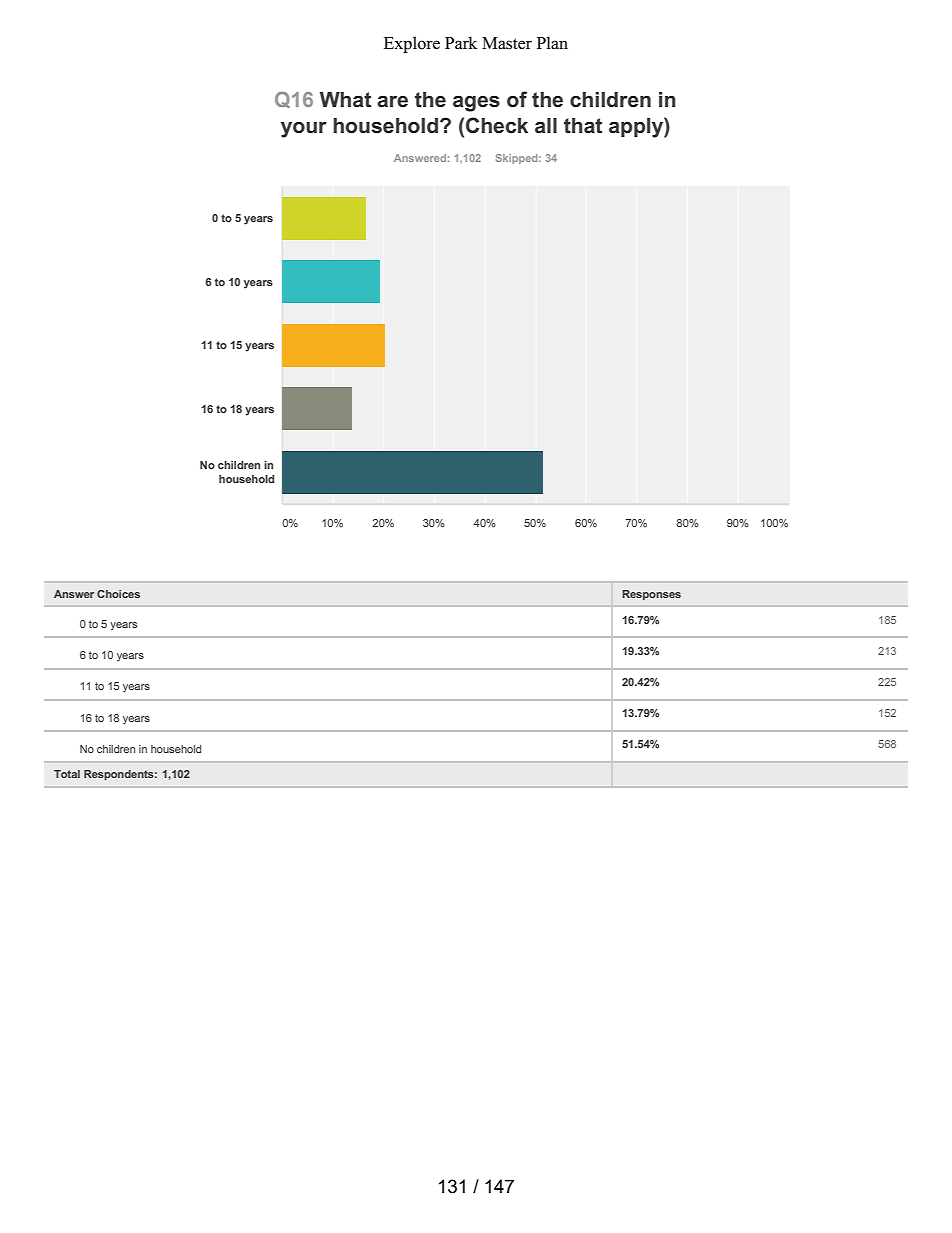  I want to click on your, so click(304, 130).
